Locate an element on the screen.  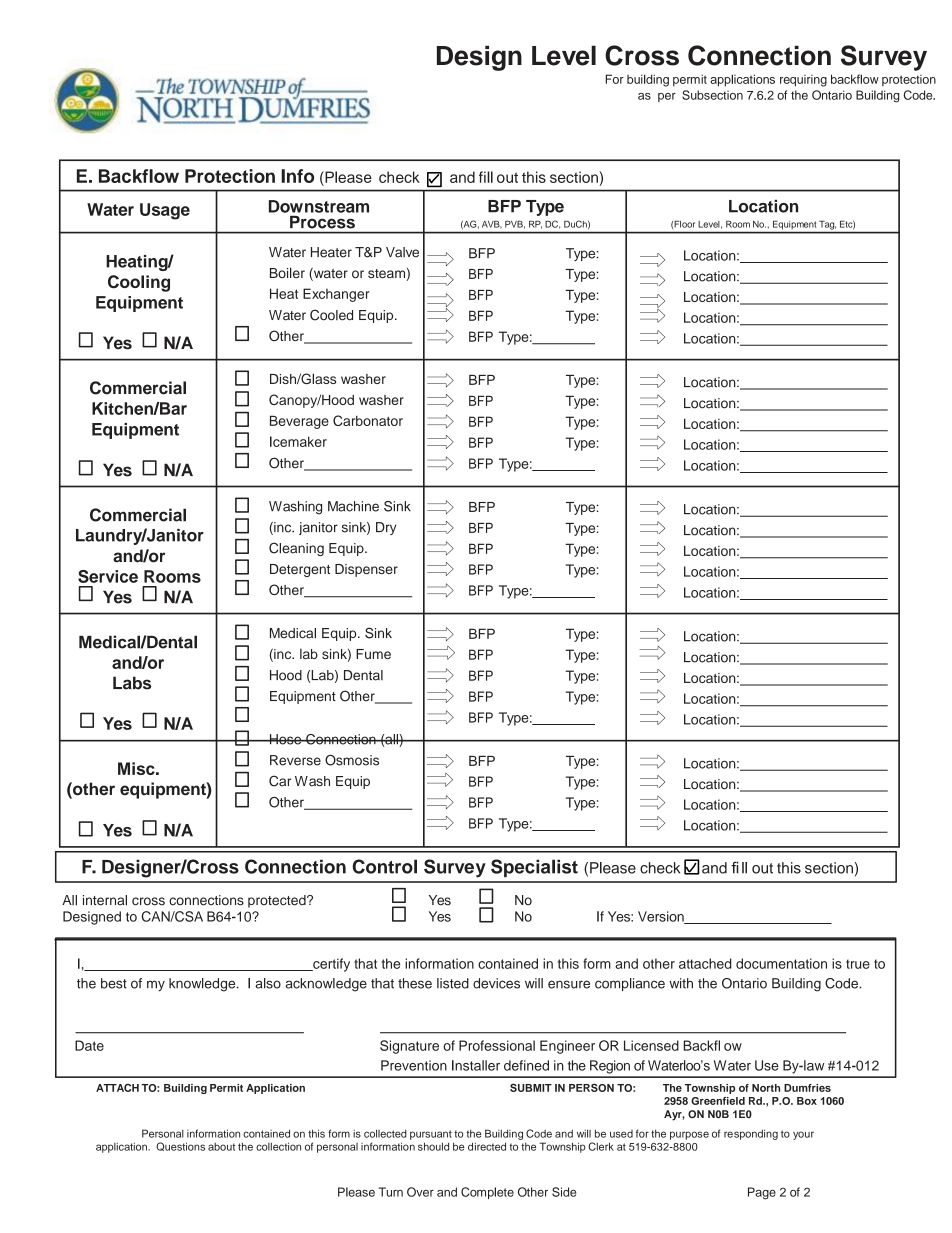
Specialist is located at coordinates (534, 868).
